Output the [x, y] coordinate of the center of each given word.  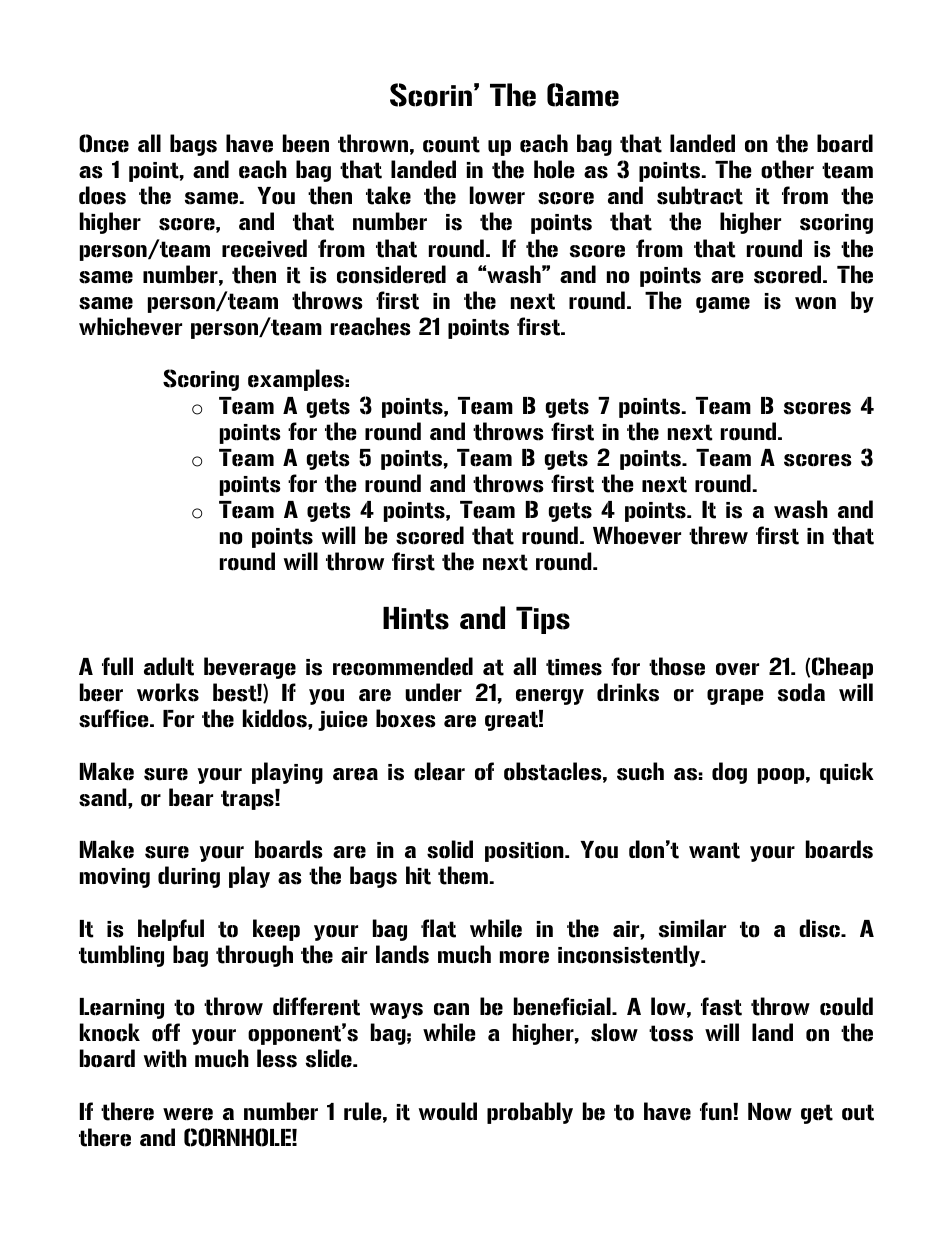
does [102, 195]
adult [169, 666]
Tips [543, 620]
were [188, 1114]
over [737, 669]
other [787, 169]
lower [497, 195]
